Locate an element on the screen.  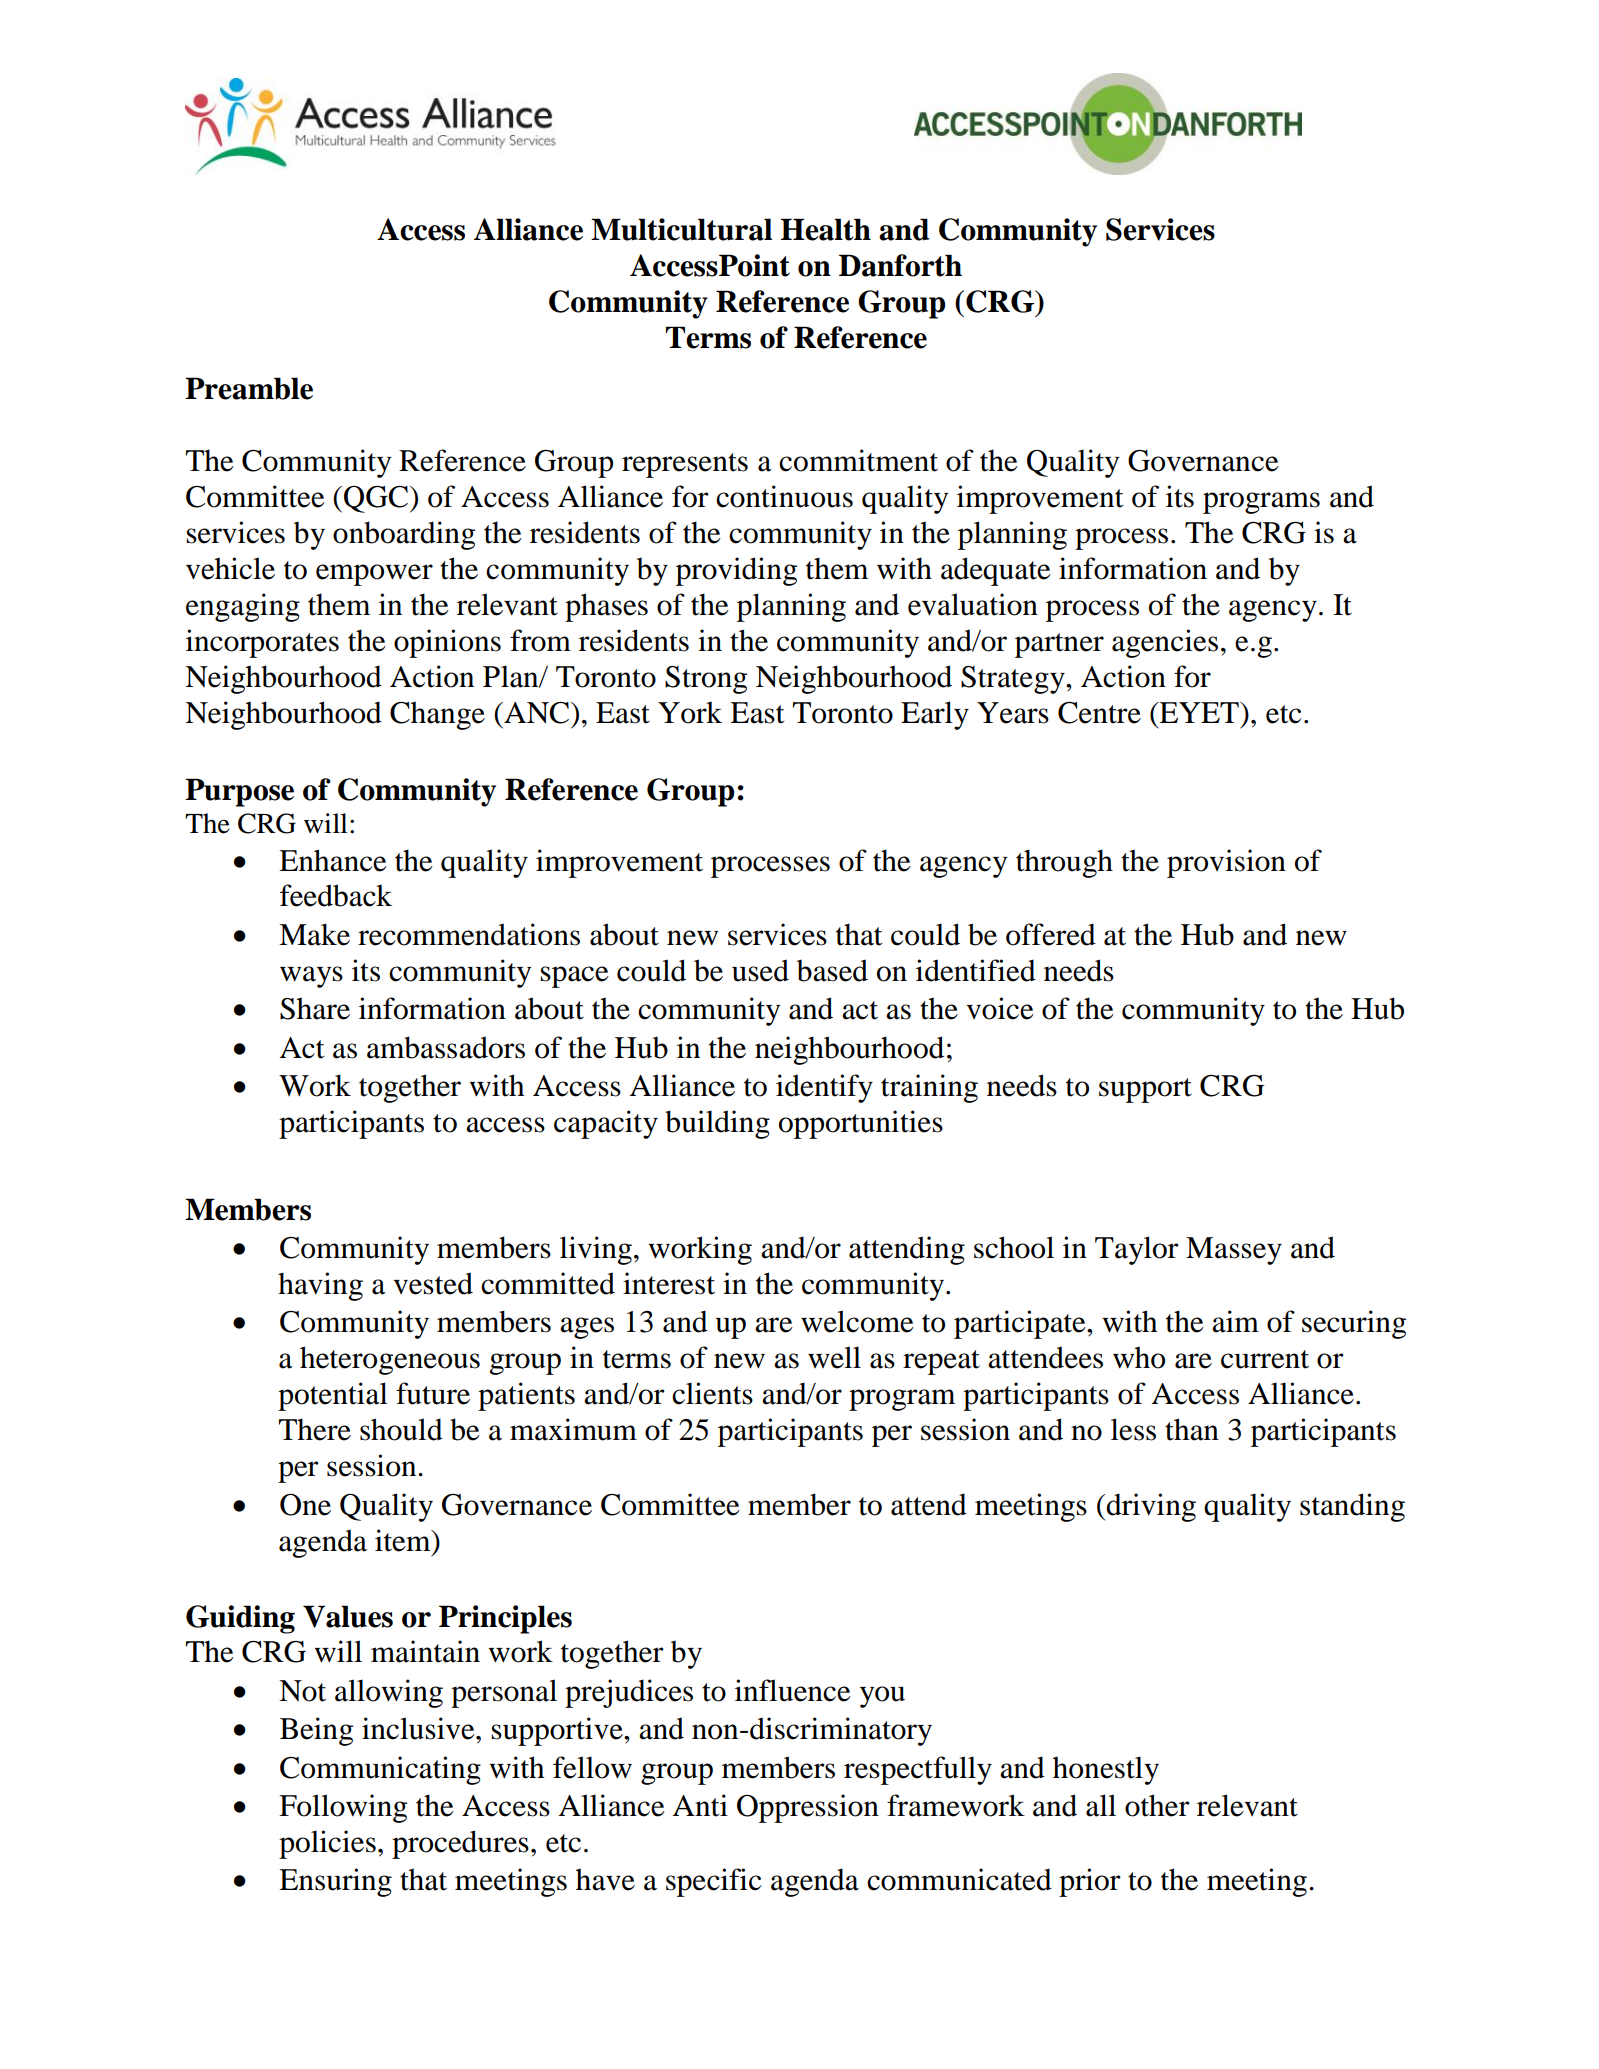
Health is located at coordinates (826, 229).
